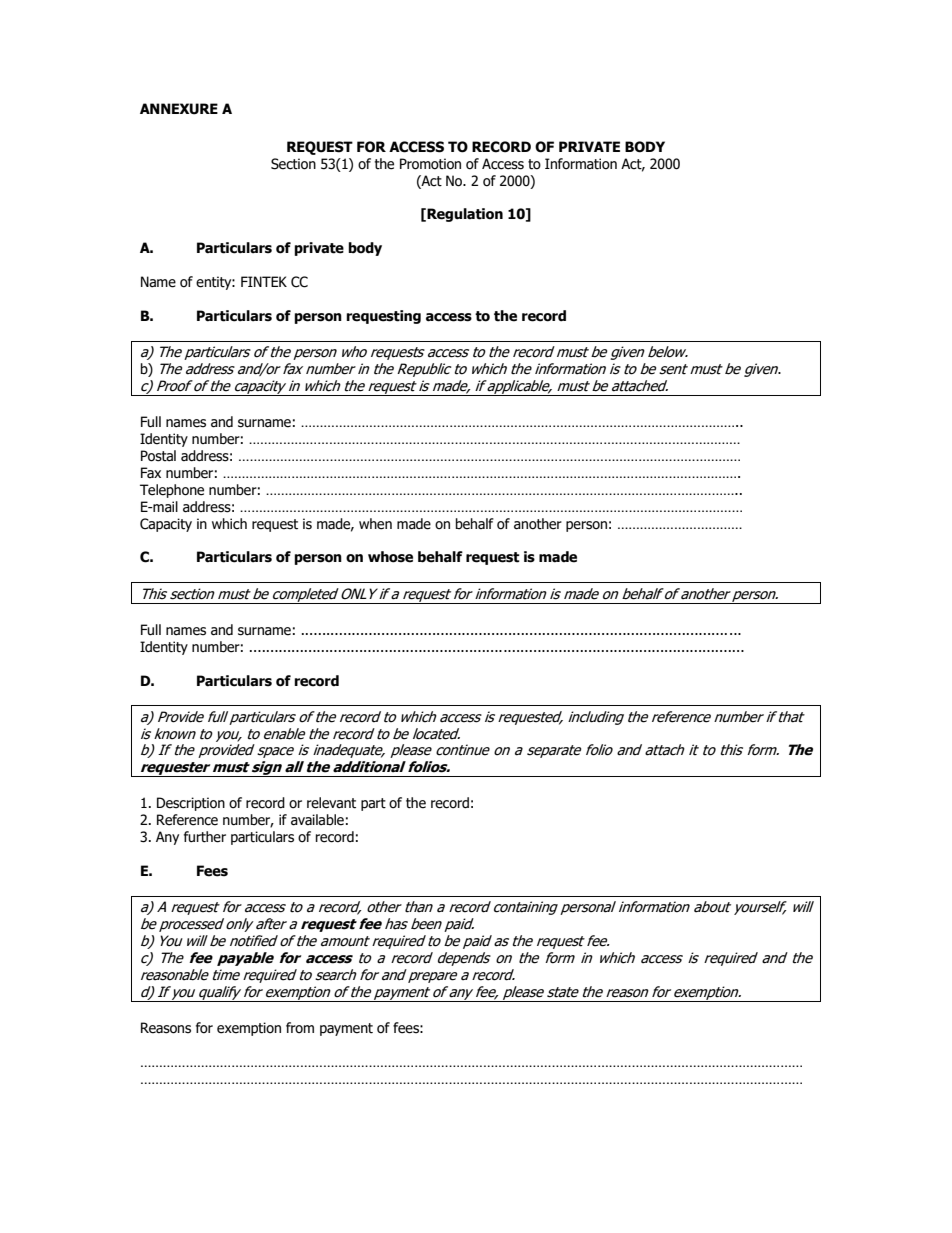 The height and width of the screenshot is (1233, 952). I want to click on Promotion, so click(430, 164).
